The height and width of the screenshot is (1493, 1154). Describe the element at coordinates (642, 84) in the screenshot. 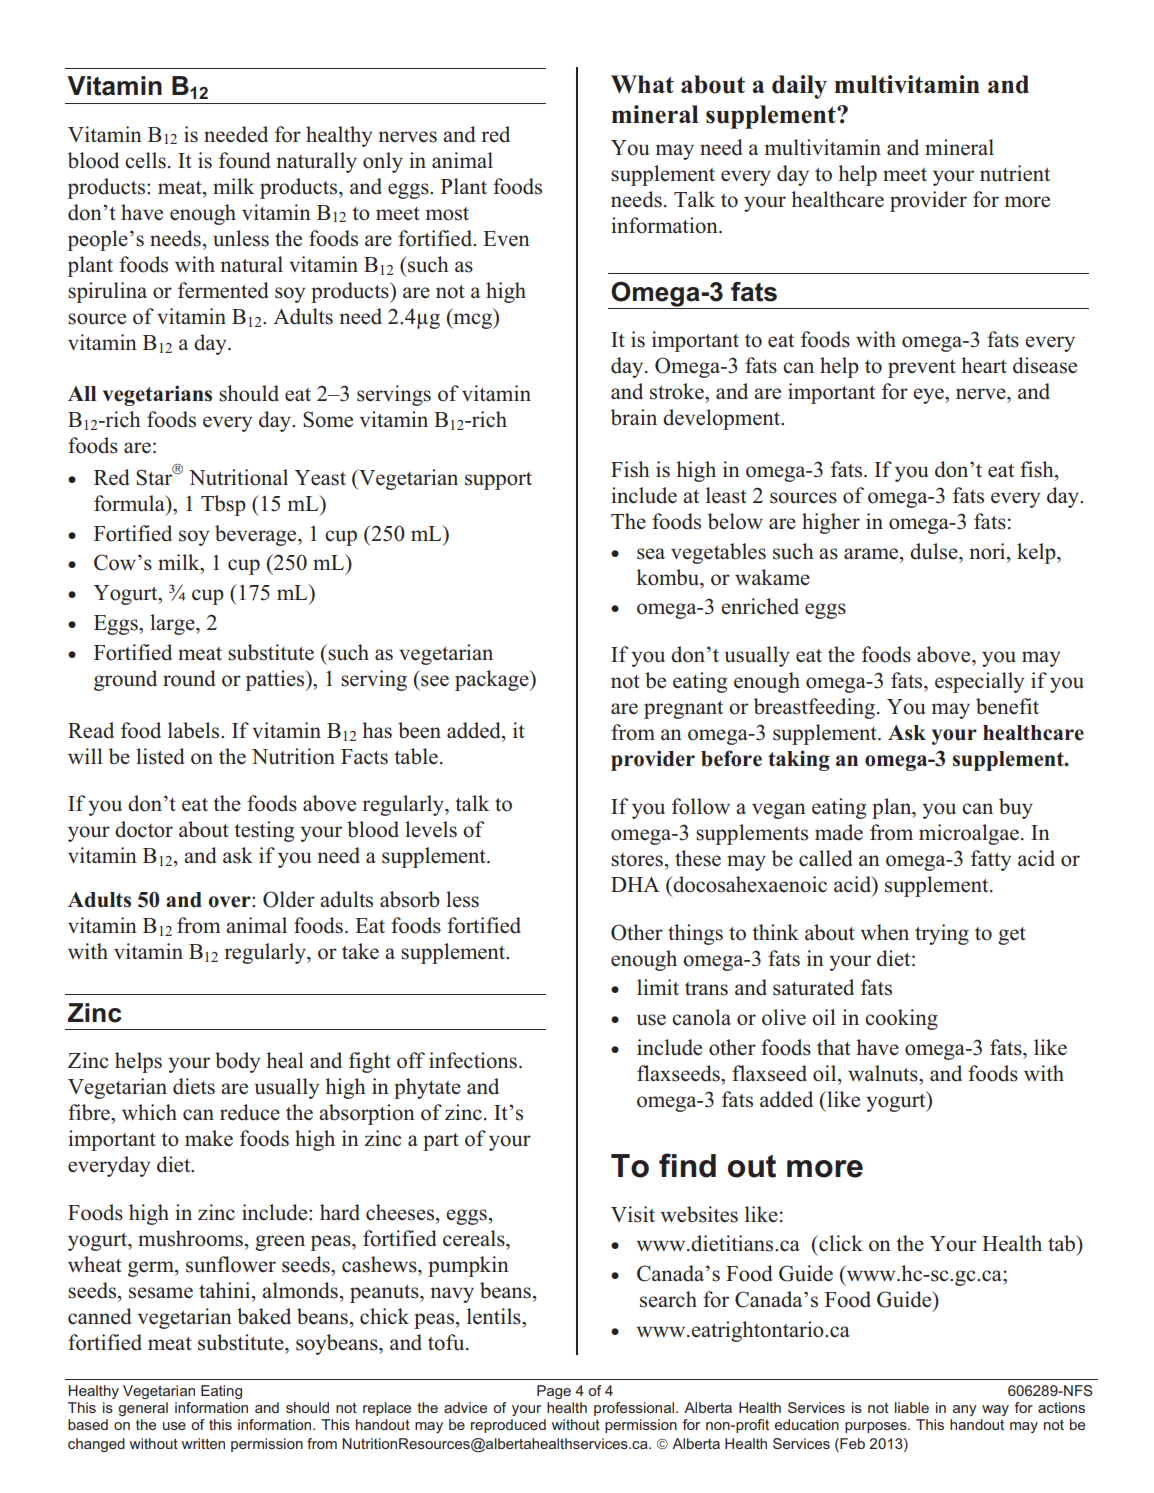

I see `What` at that location.
